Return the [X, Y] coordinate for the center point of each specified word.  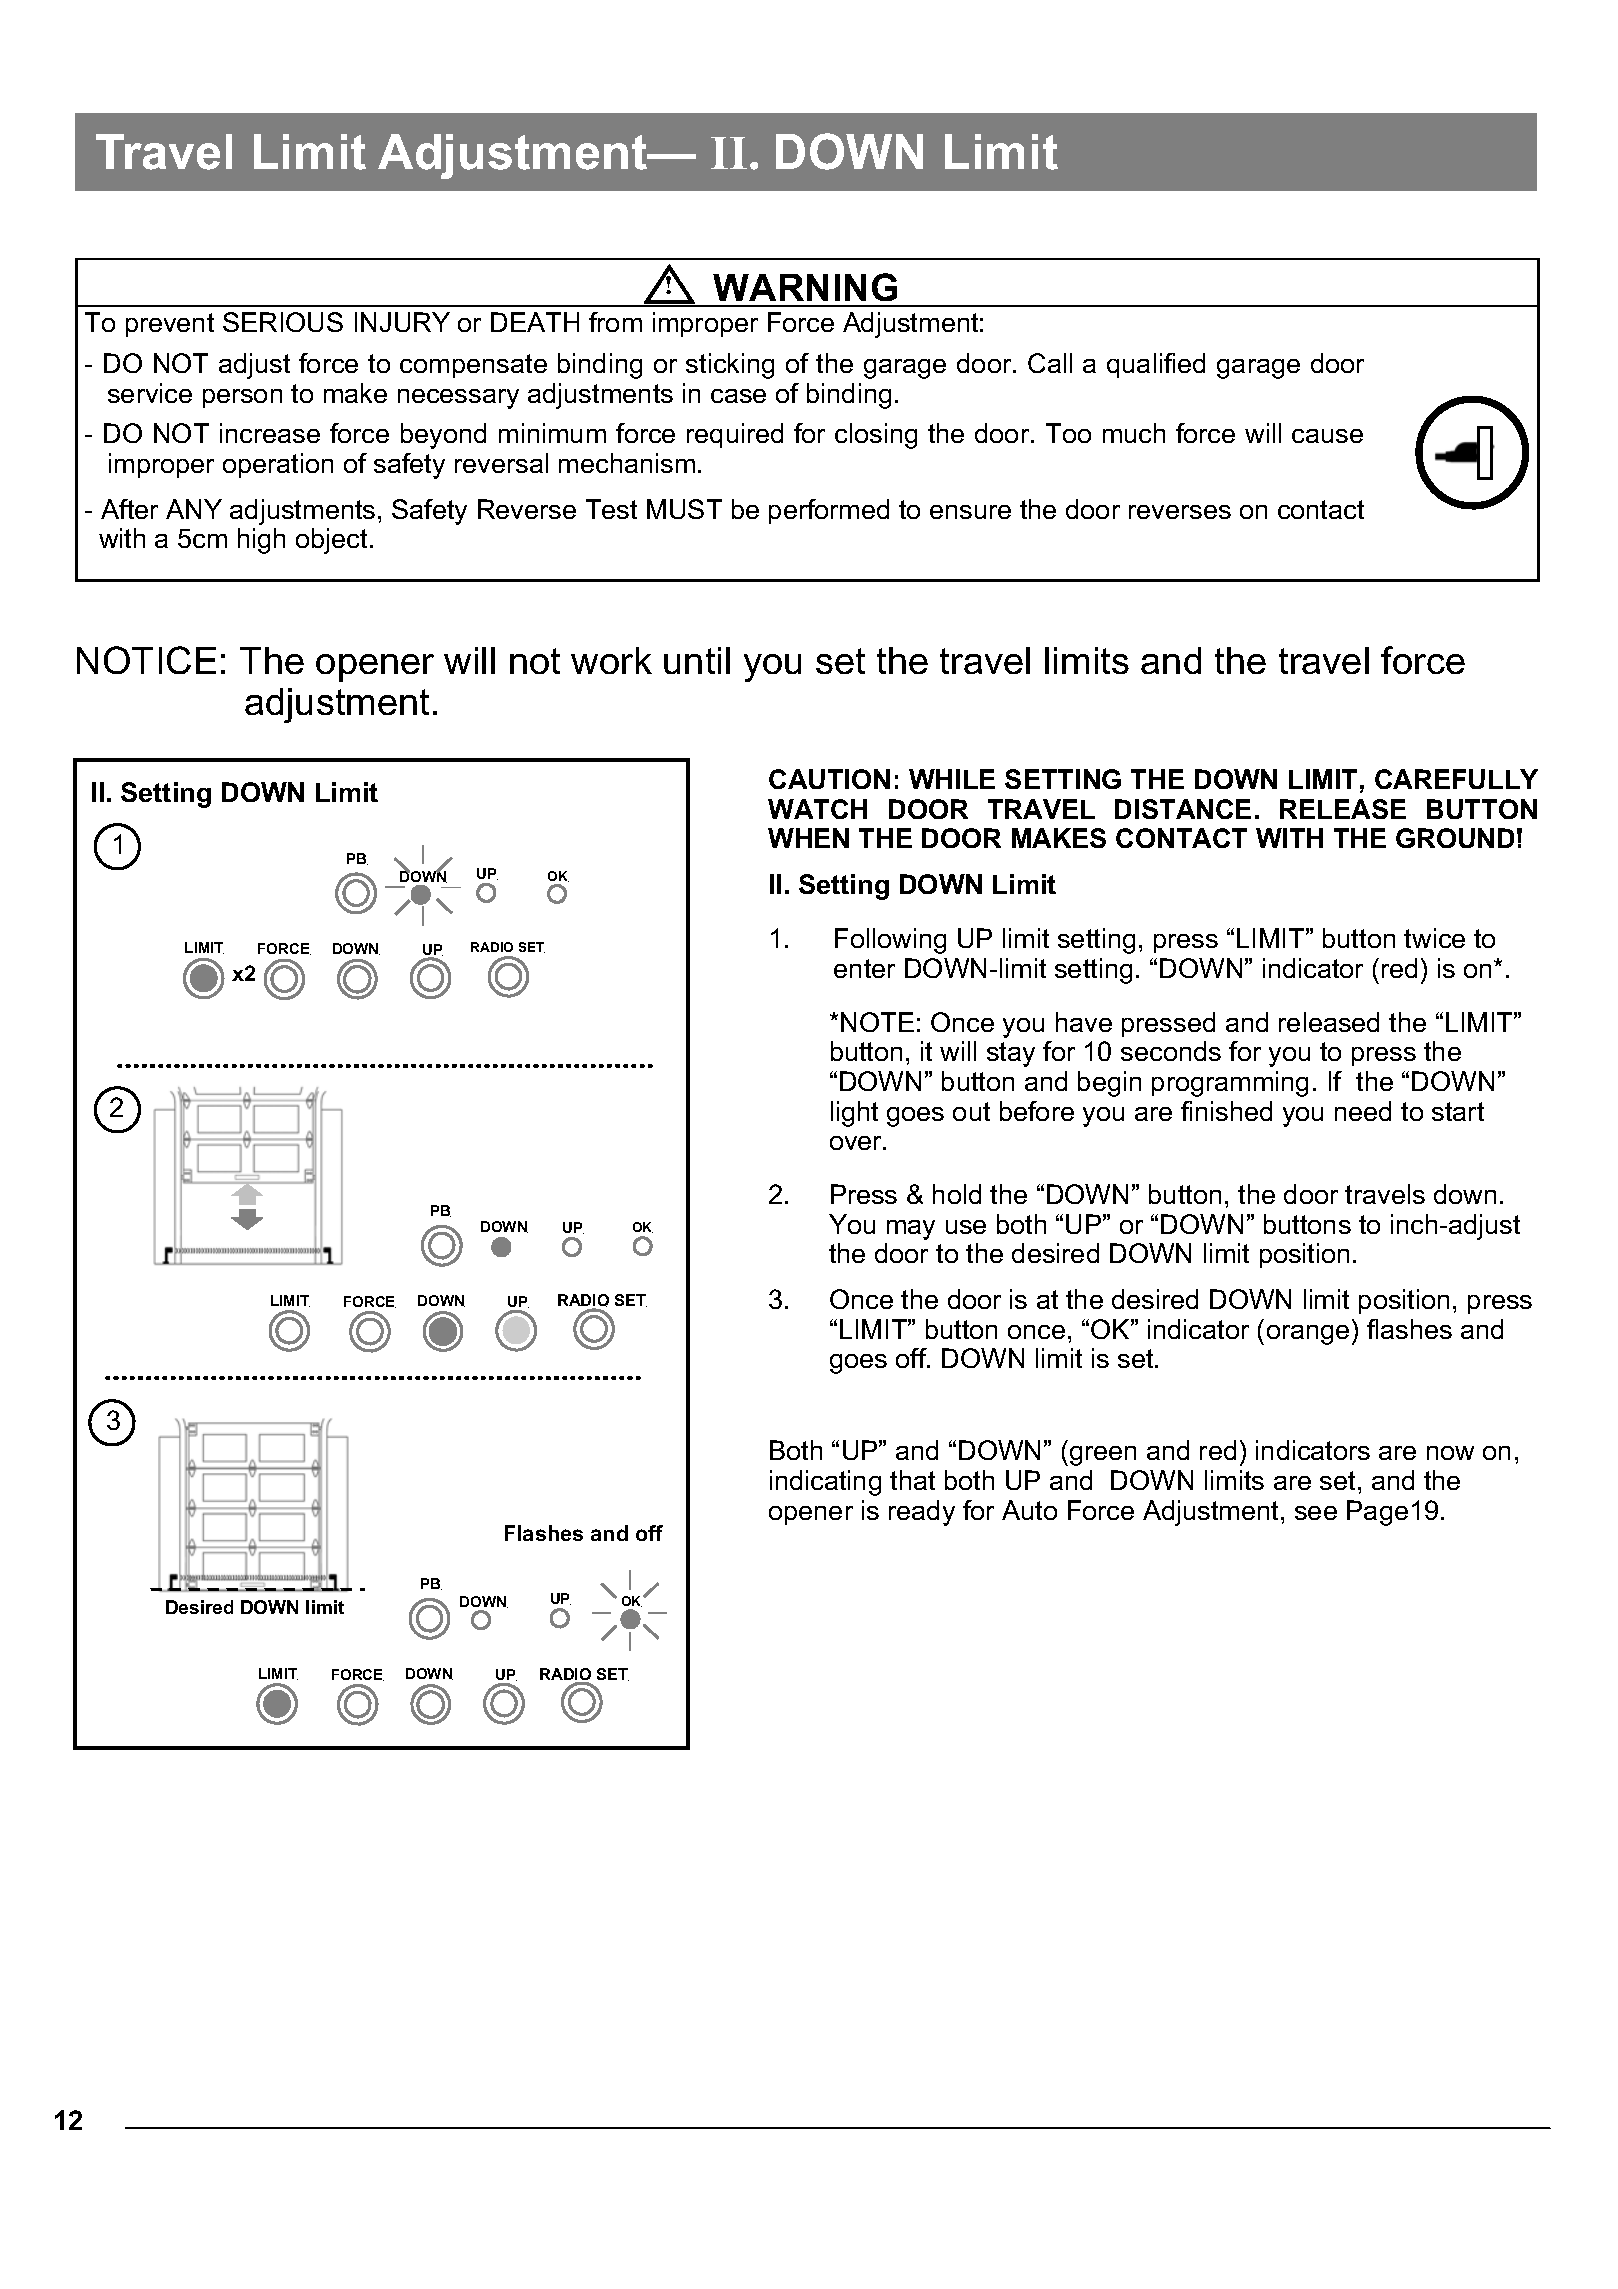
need [1363, 1111]
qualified [1156, 365]
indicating [825, 1483]
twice [1434, 938]
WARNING [805, 287]
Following [890, 941]
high [261, 541]
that [912, 1480]
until [697, 660]
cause [1327, 436]
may [911, 1230]
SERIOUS [283, 322]
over [857, 1143]
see [1316, 1513]
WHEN [808, 838]
